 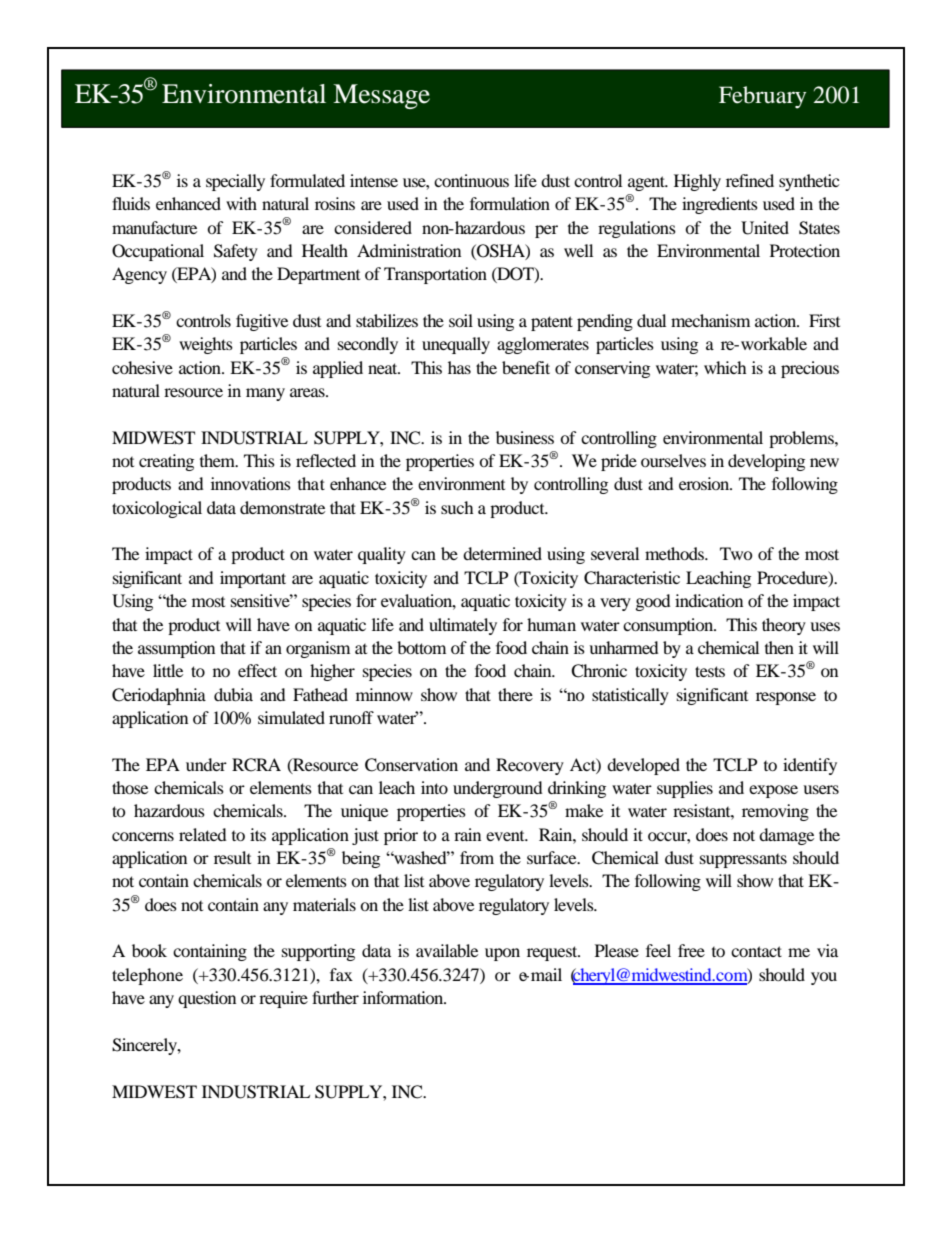 I want to click on ultimately, so click(x=463, y=626).
